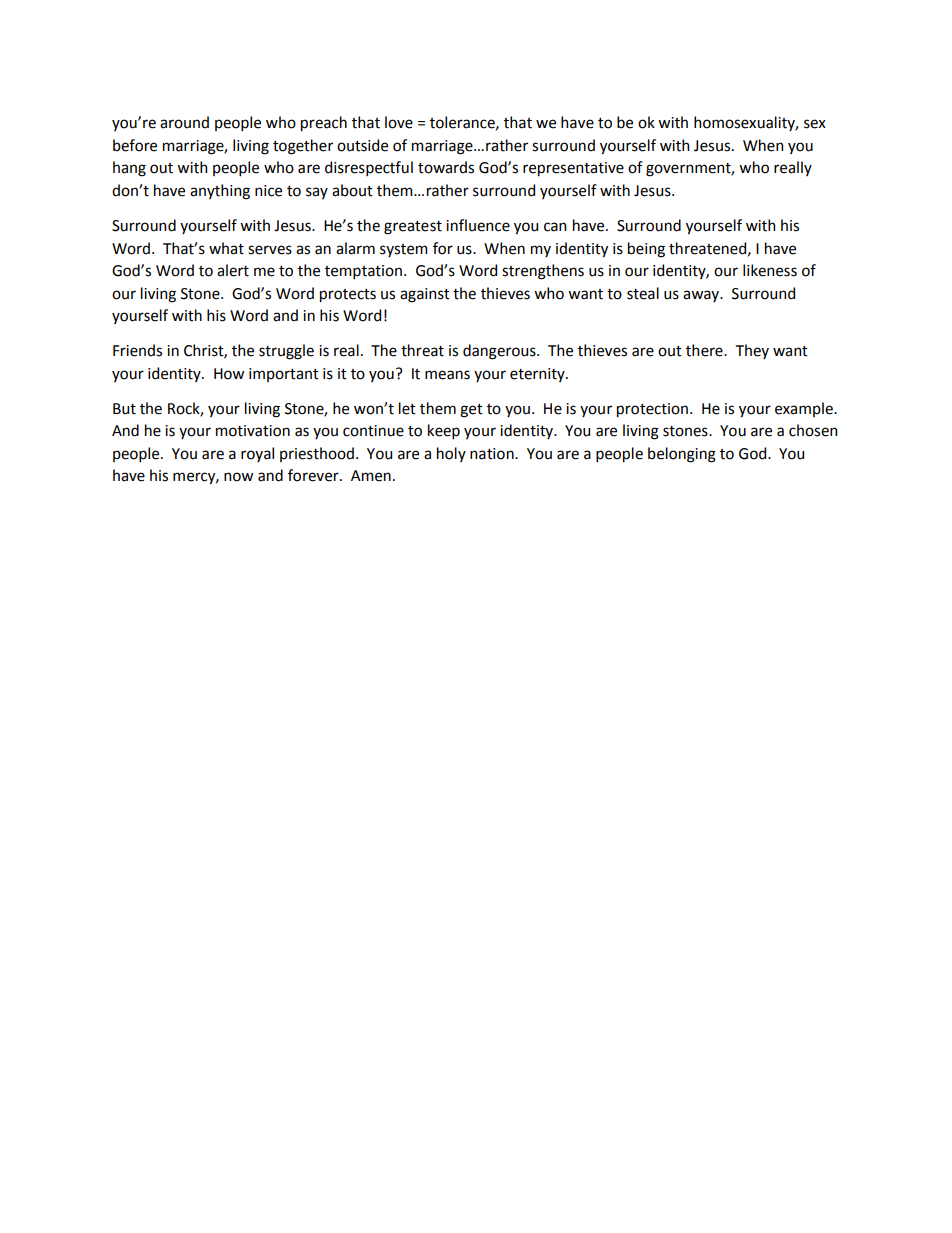  I want to click on They, so click(752, 351).
